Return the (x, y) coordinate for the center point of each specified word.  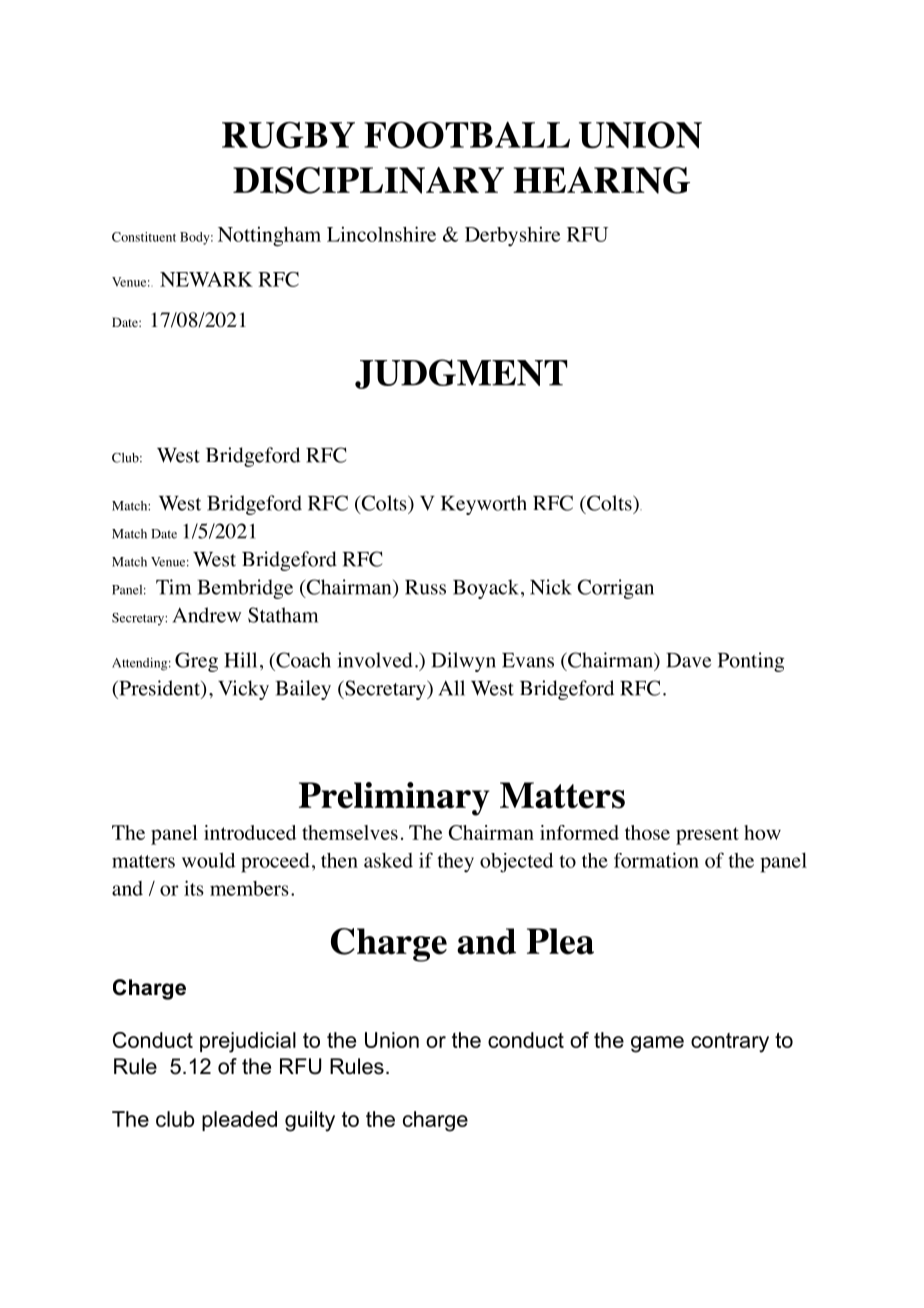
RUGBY (288, 135)
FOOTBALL (467, 135)
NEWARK (206, 279)
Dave (688, 660)
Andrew (207, 615)
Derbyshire (512, 236)
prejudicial (248, 1042)
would (208, 860)
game (657, 1044)
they (455, 862)
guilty (310, 1121)
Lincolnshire (381, 234)
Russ (425, 587)
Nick (551, 587)
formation (656, 860)
